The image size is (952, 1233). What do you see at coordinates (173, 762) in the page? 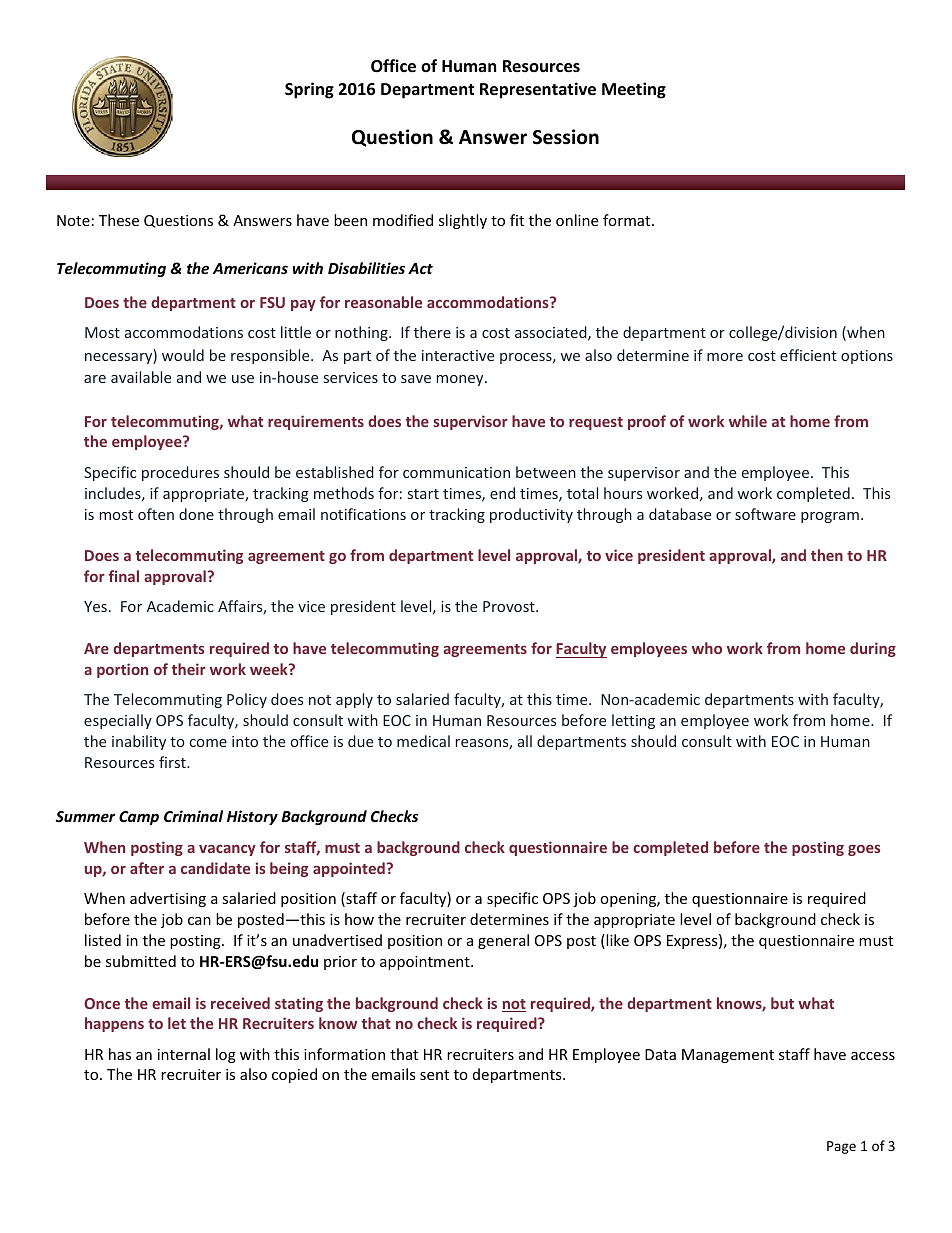
I see `first` at bounding box center [173, 762].
